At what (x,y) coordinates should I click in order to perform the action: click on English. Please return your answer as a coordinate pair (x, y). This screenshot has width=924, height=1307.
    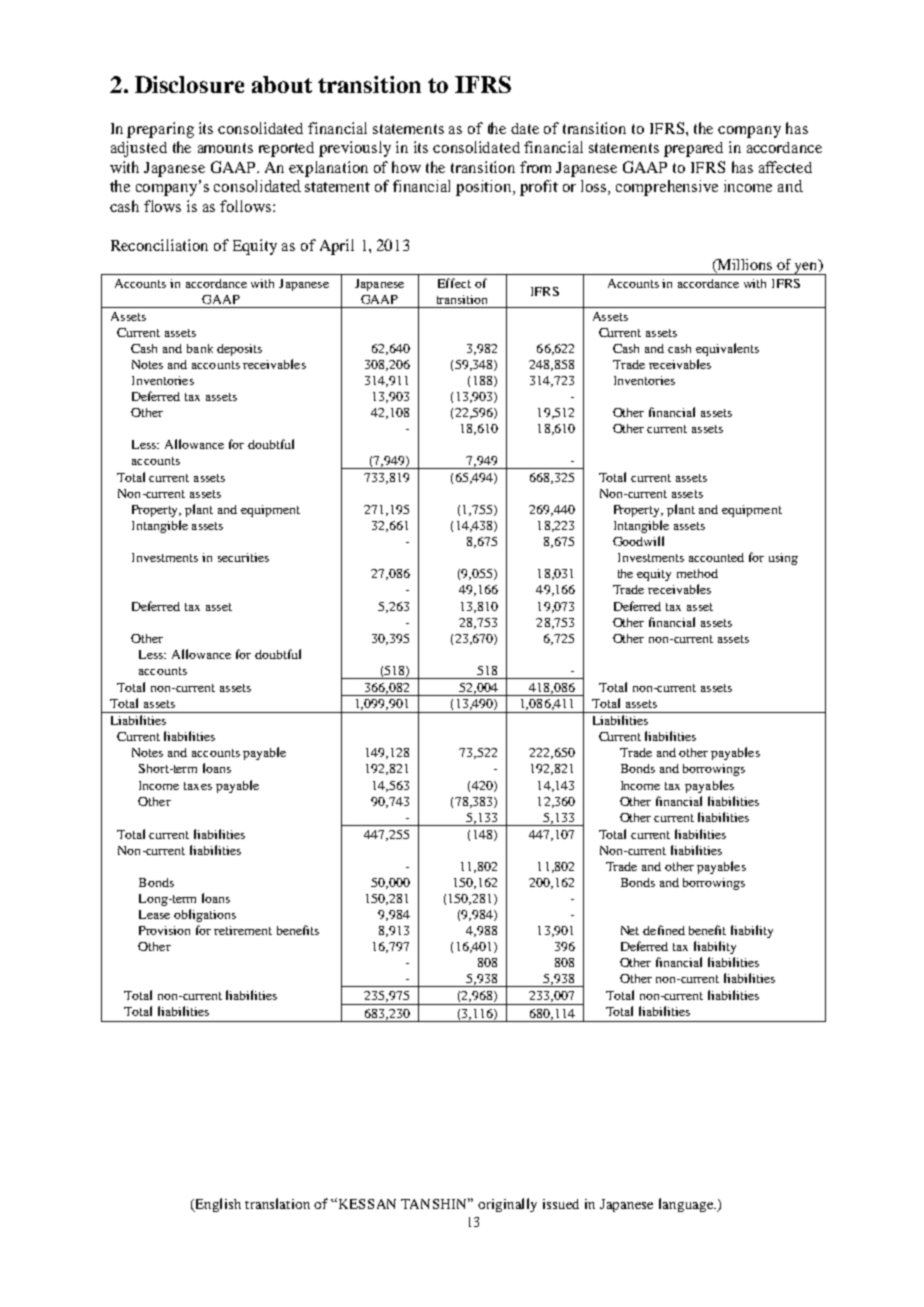
    Looking at the image, I should click on (217, 1205).
